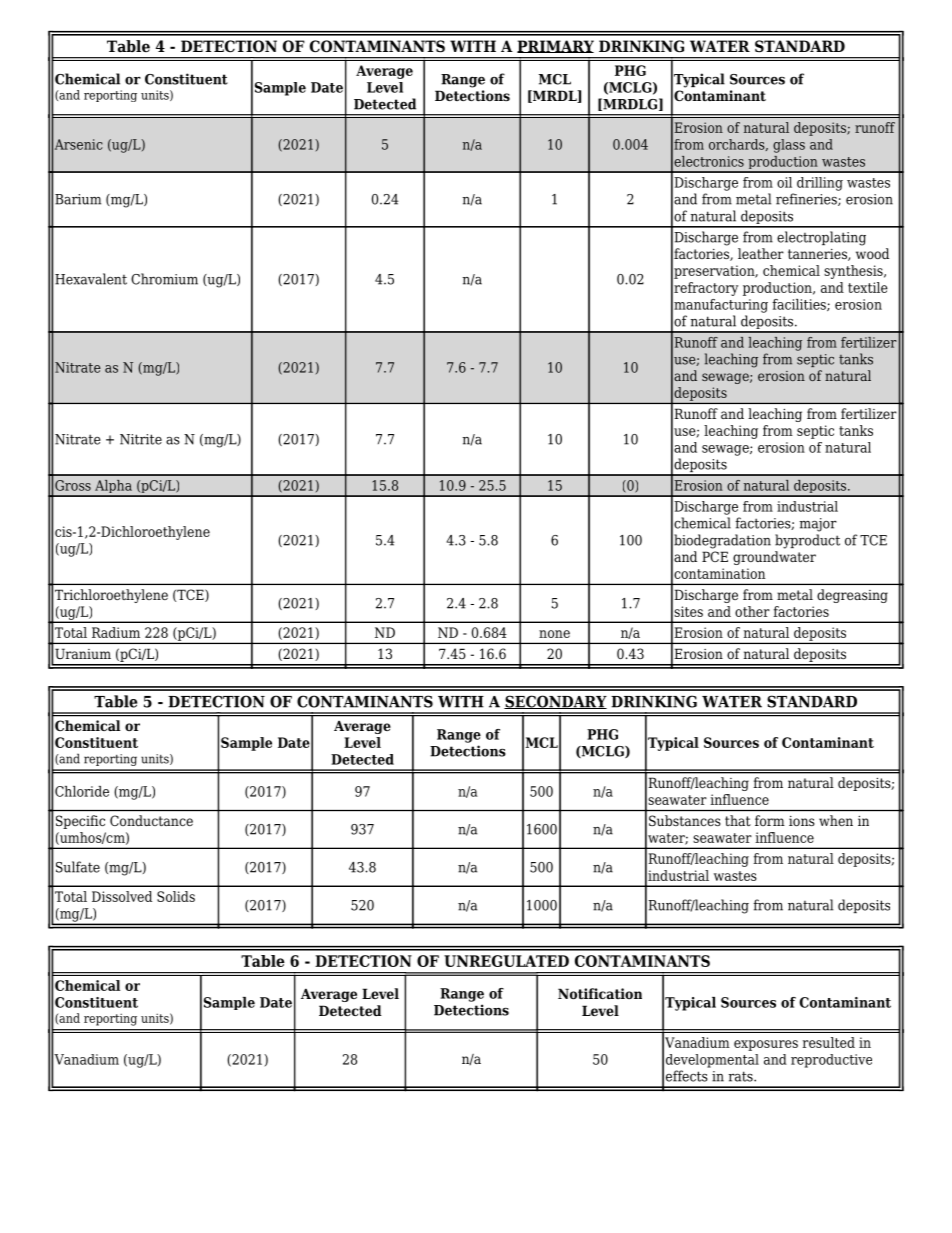 Image resolution: width=952 pixels, height=1233 pixels. What do you see at coordinates (176, 896) in the page?
I see `Solids` at bounding box center [176, 896].
